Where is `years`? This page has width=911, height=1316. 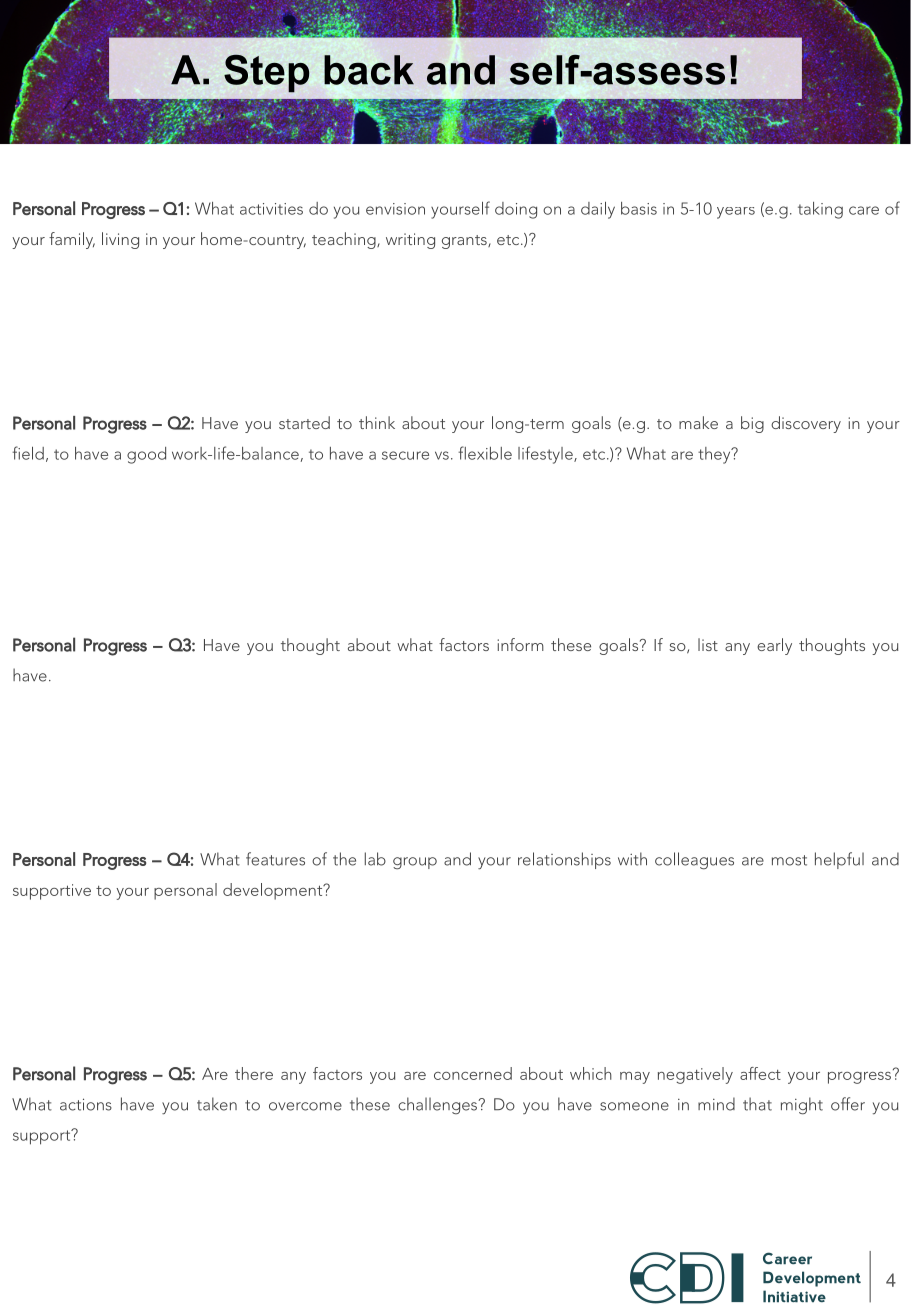
years is located at coordinates (736, 213).
